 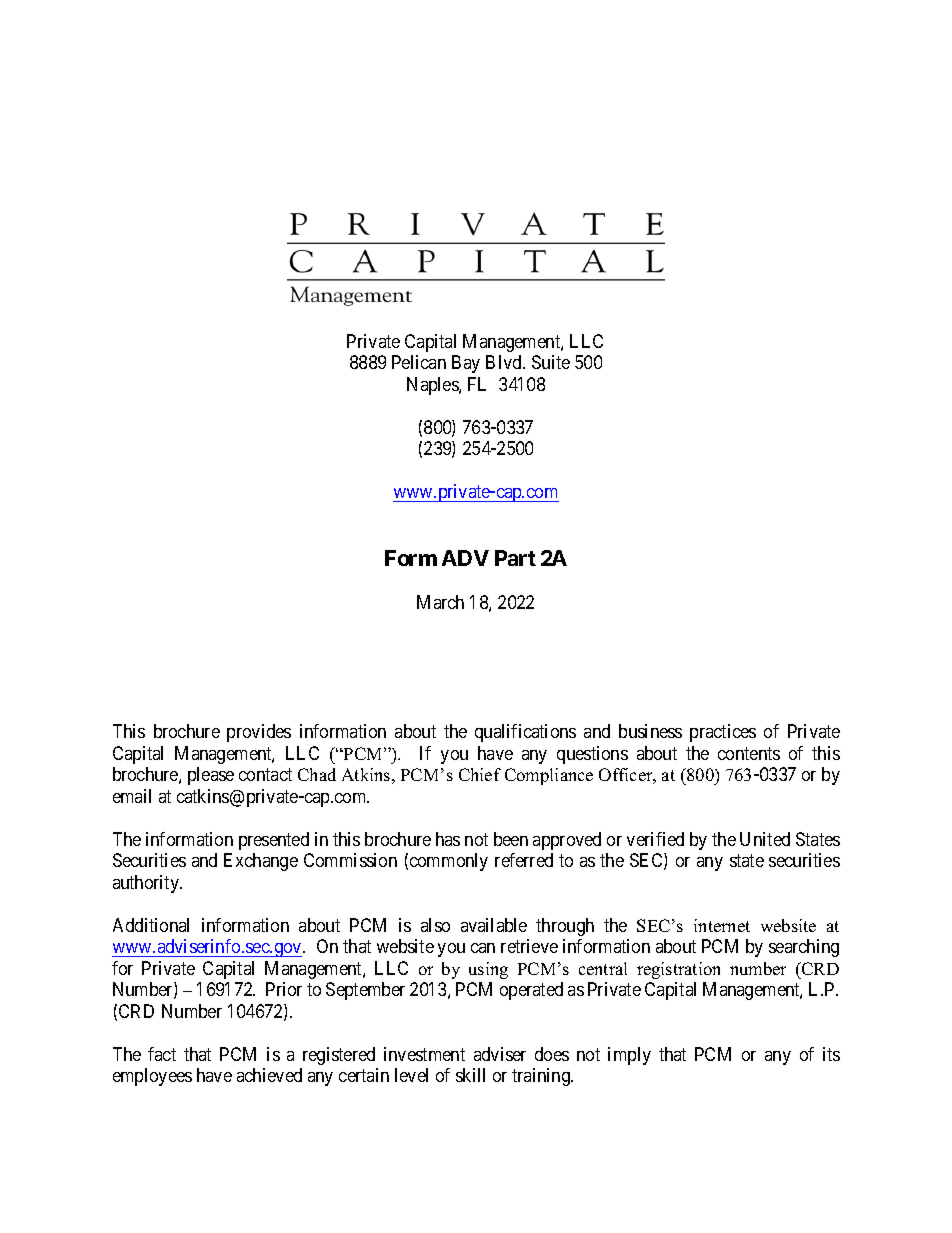 What do you see at coordinates (261, 862) in the screenshot?
I see `Exchange` at bounding box center [261, 862].
